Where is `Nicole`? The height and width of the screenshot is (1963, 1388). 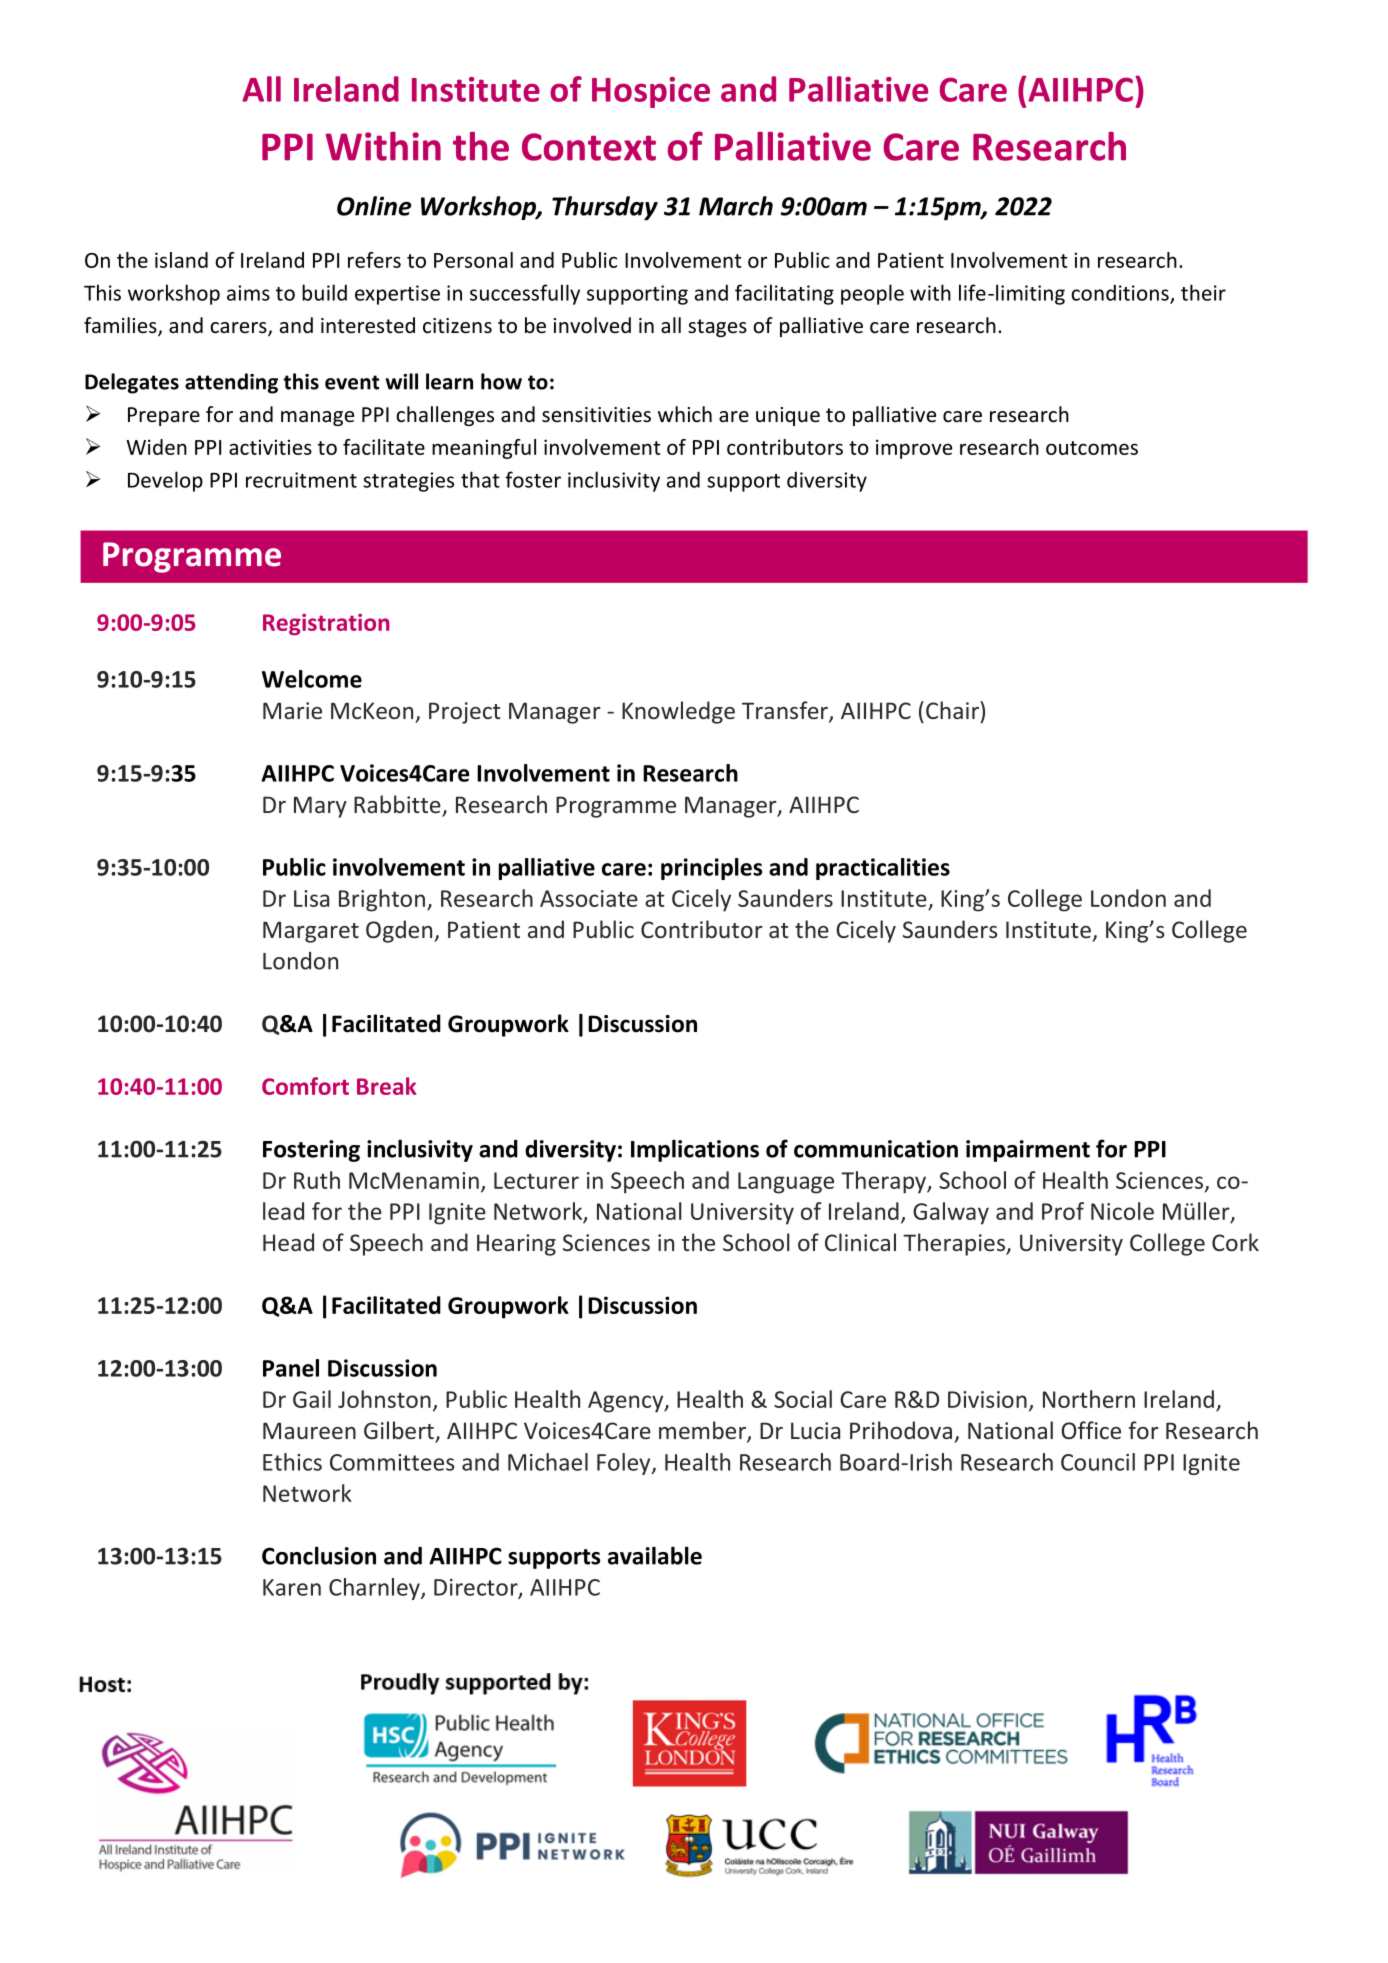 Nicole is located at coordinates (1122, 1211).
